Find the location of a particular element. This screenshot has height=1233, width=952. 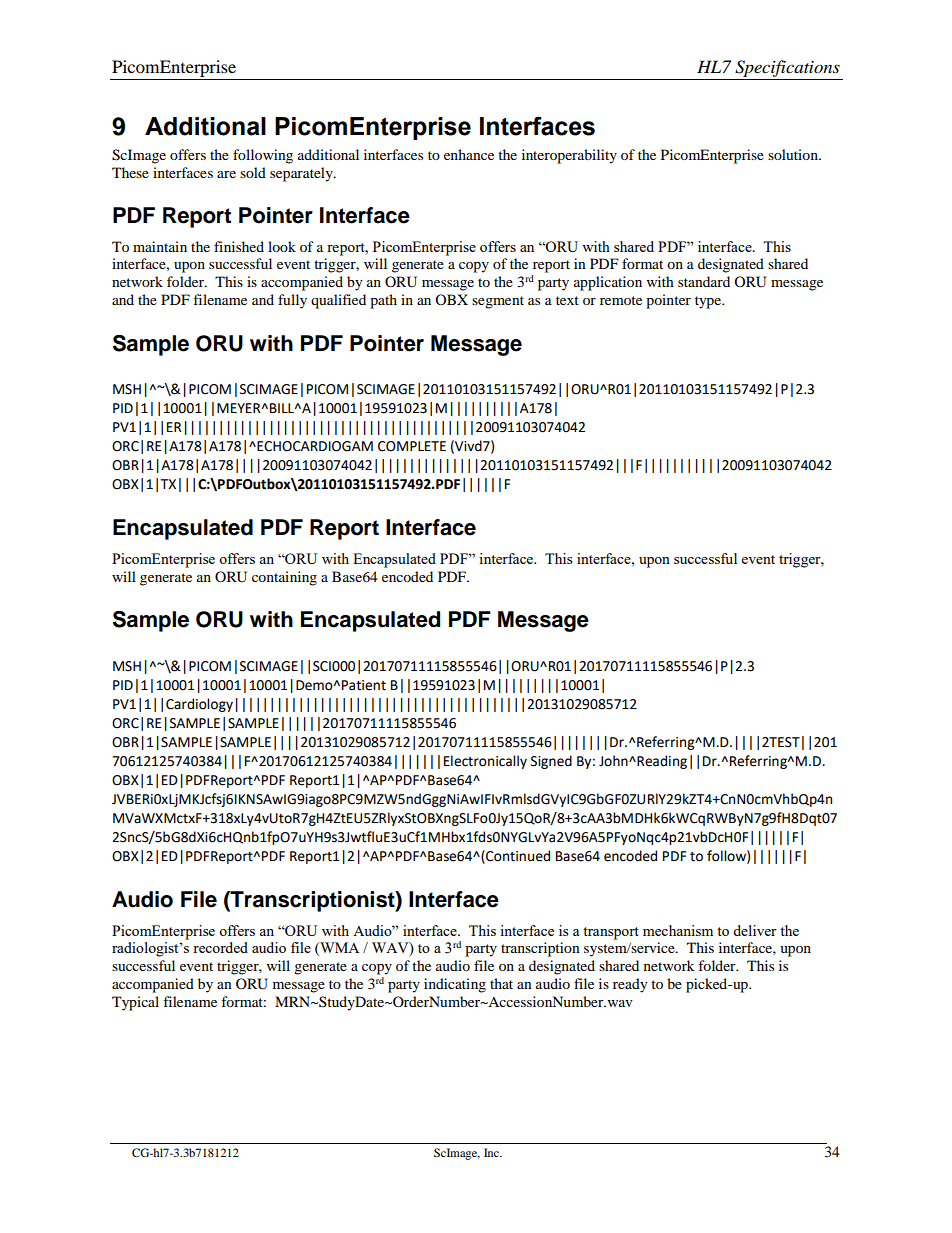

Specifications is located at coordinates (787, 70).
